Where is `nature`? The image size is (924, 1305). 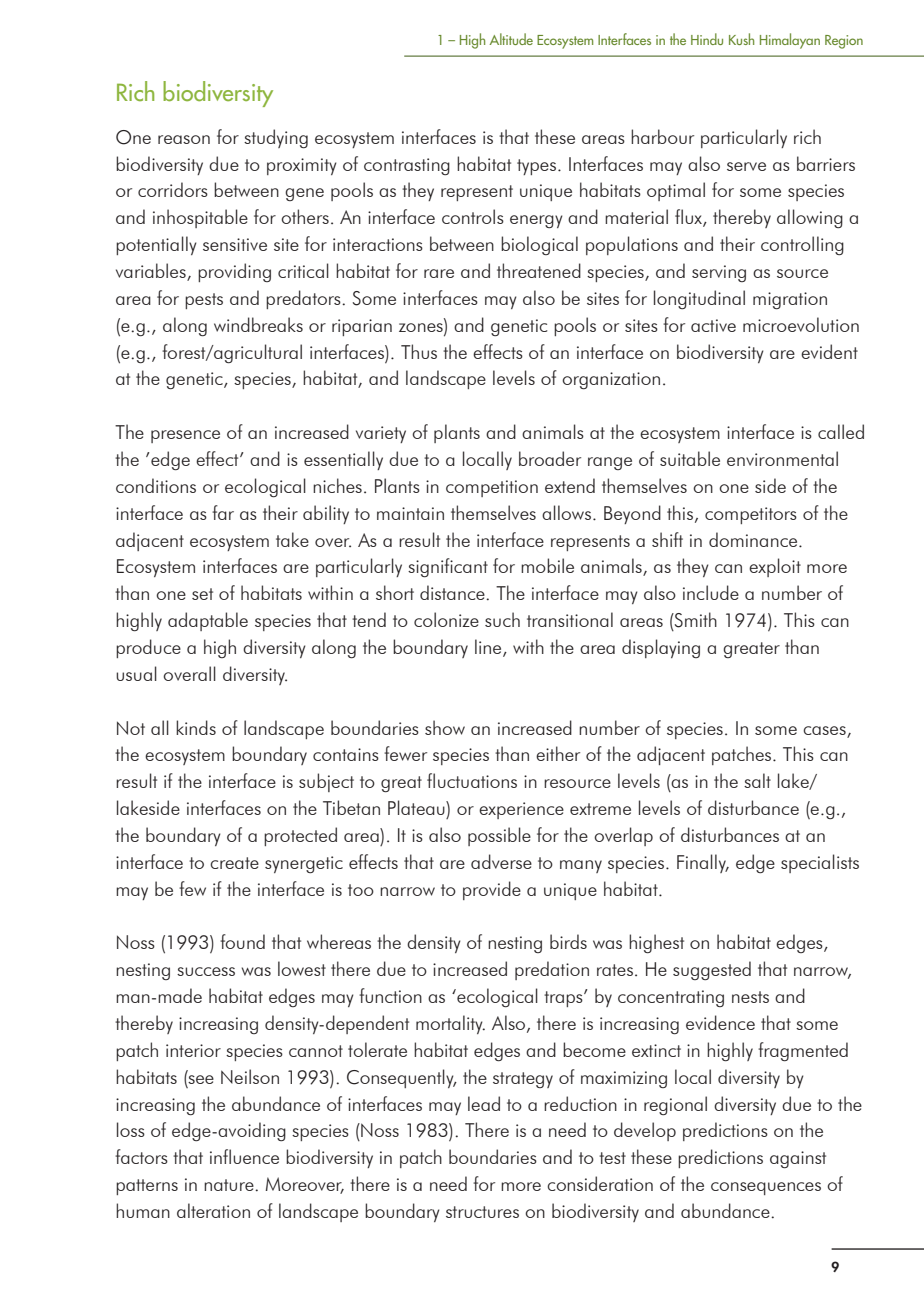 nature is located at coordinates (230, 1185).
